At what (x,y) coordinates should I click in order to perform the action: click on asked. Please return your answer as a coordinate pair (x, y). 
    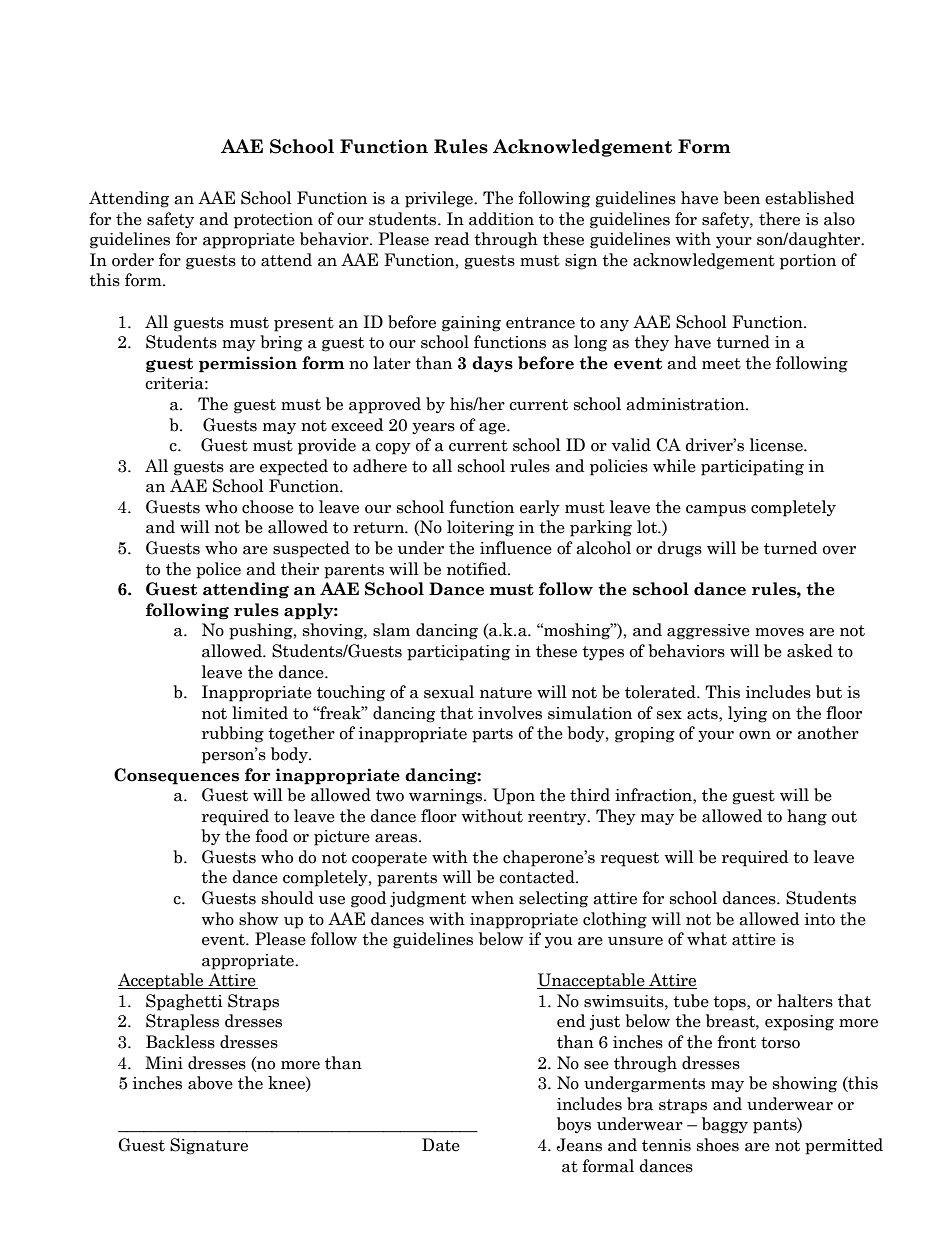
    Looking at the image, I should click on (810, 651).
